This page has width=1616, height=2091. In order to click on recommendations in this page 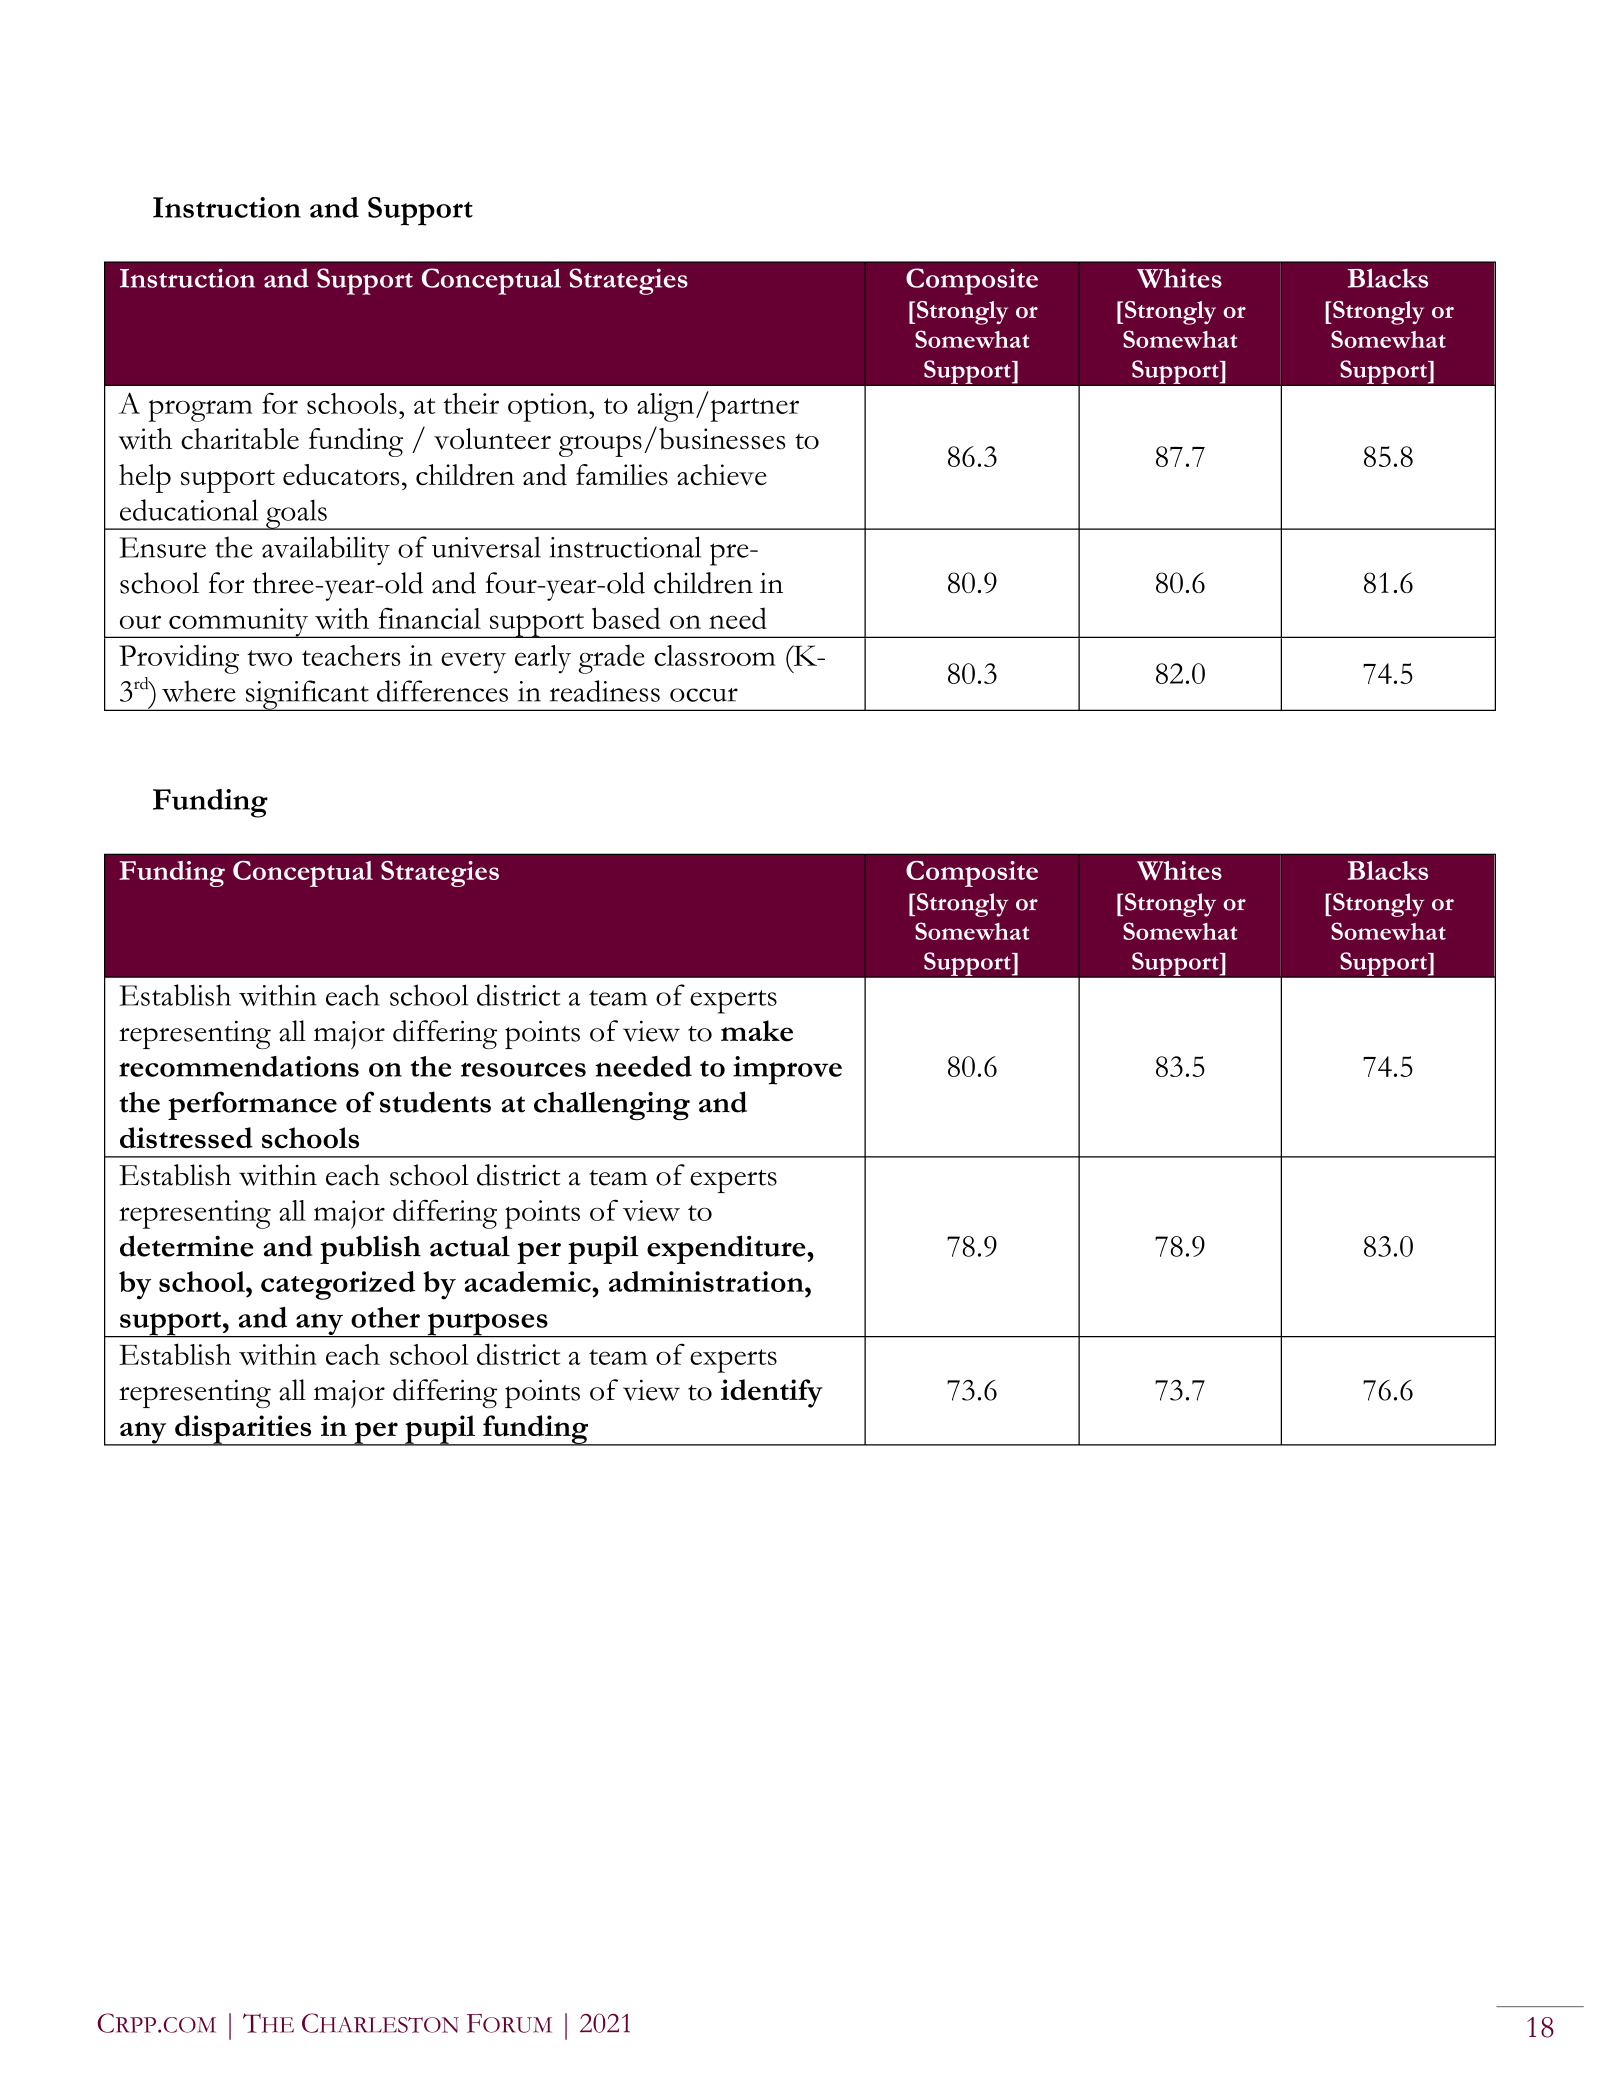, I will do `click(239, 1066)`.
